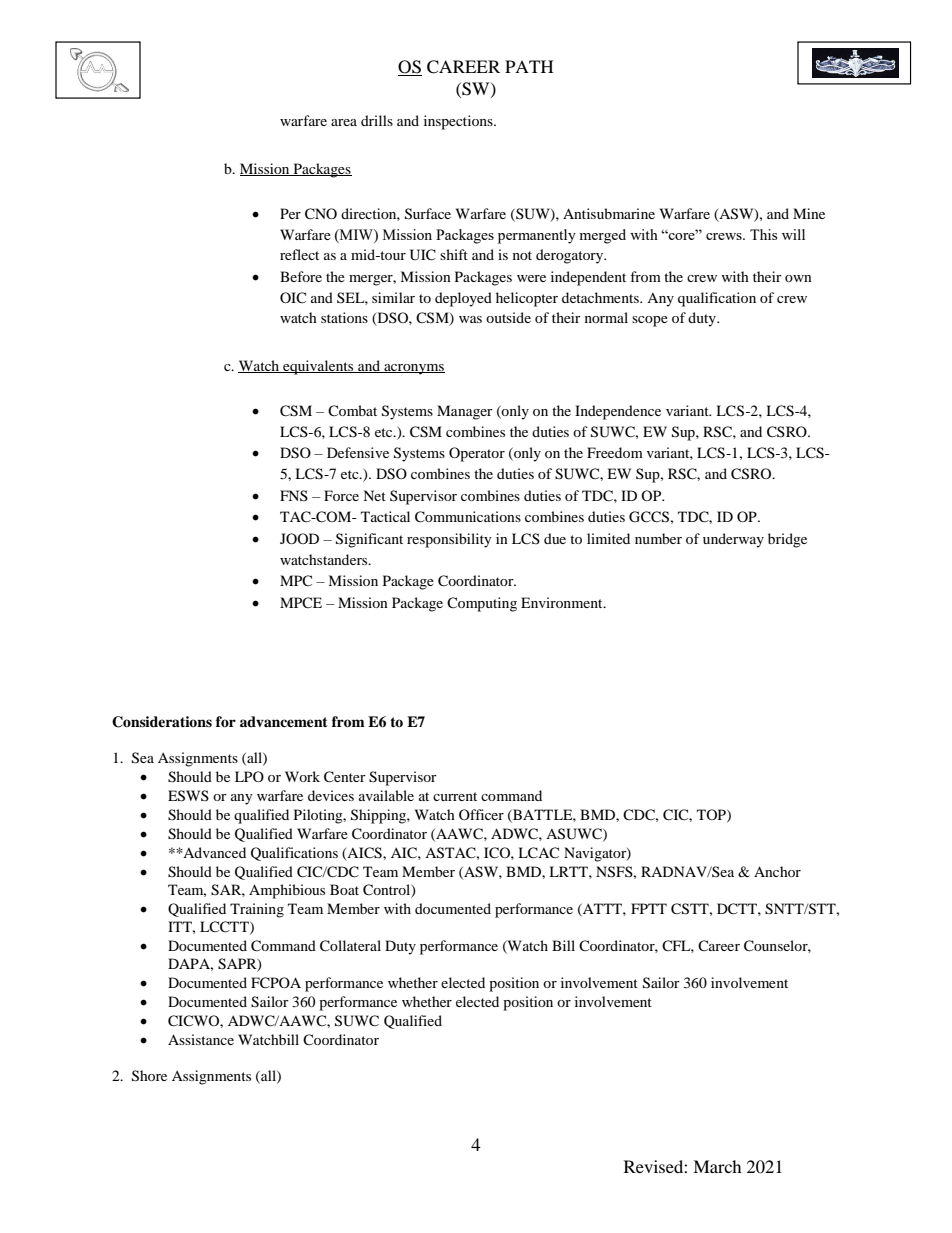 This document has height=1233, width=952. What do you see at coordinates (809, 213) in the document?
I see `Mine` at bounding box center [809, 213].
